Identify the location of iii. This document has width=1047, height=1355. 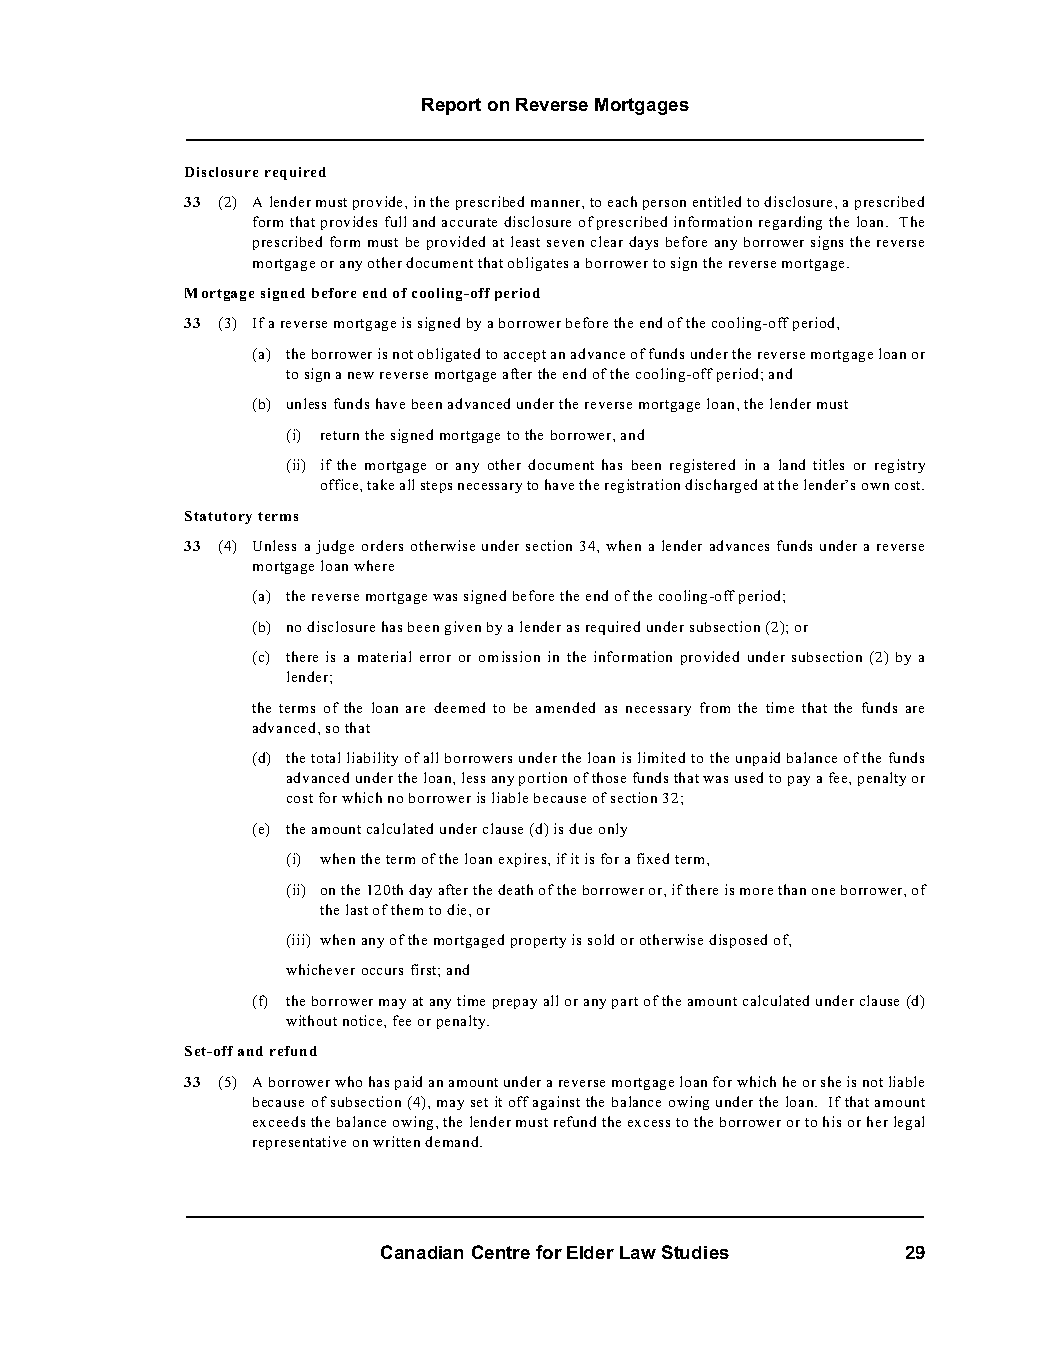
(299, 939).
